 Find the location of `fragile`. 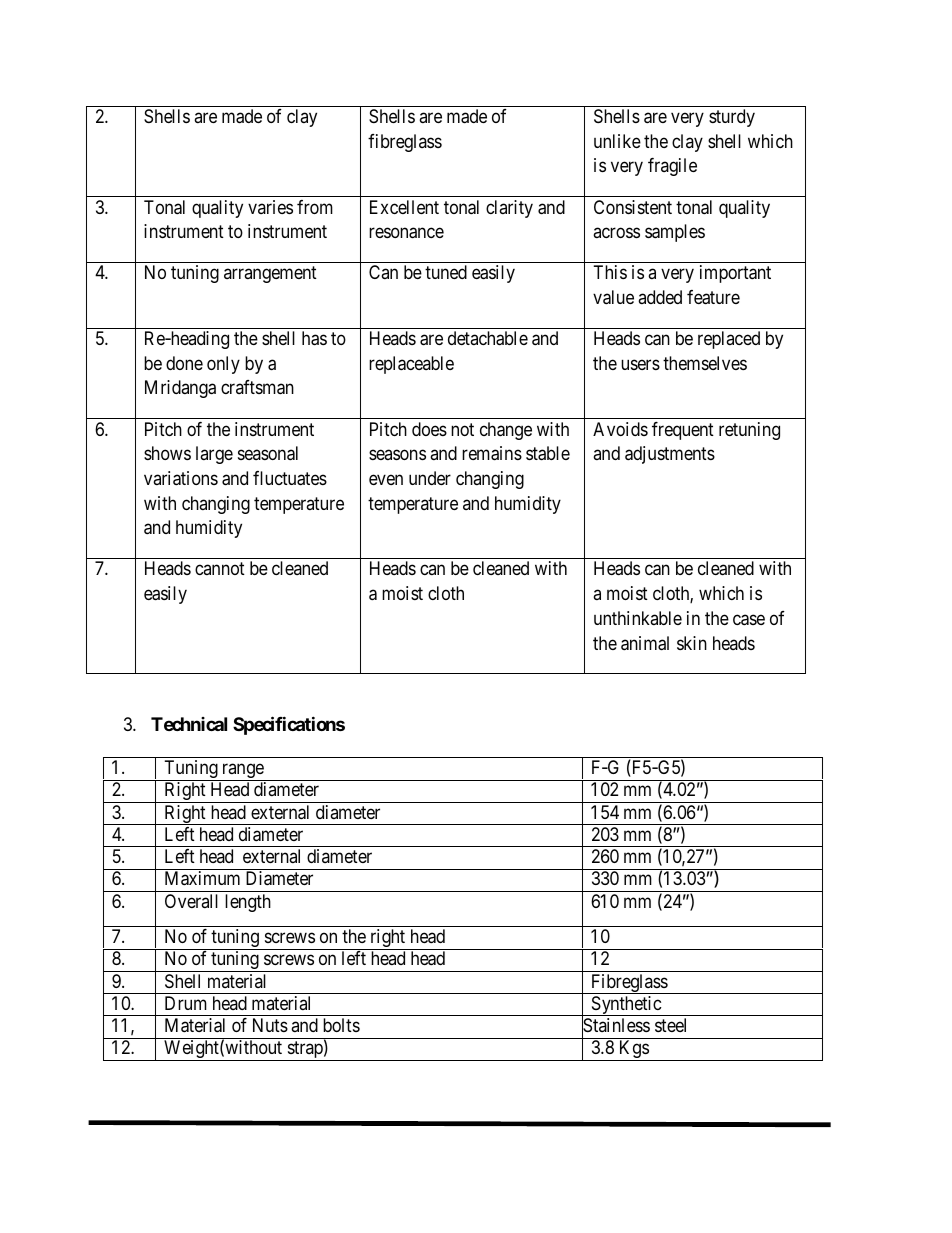

fragile is located at coordinates (672, 167).
